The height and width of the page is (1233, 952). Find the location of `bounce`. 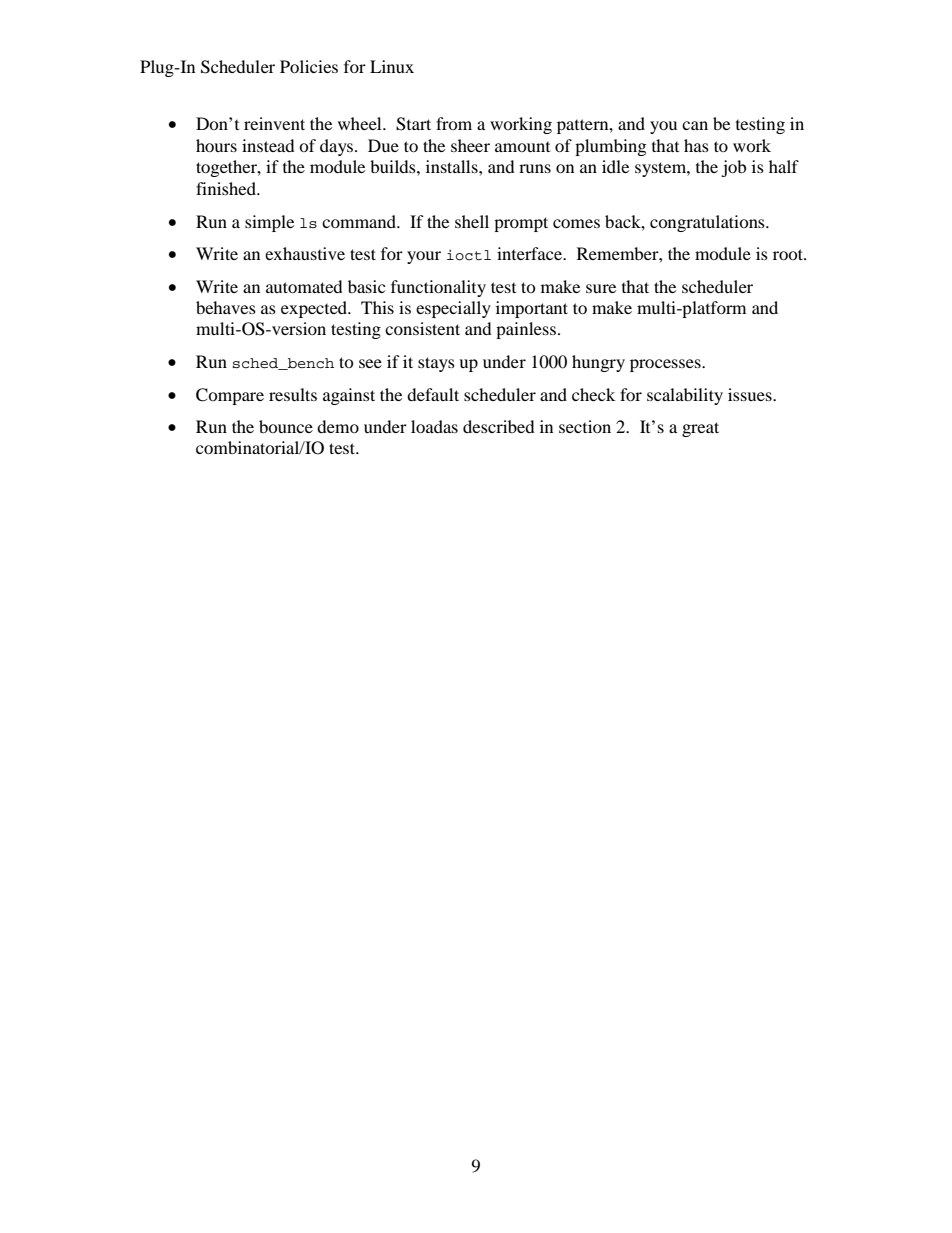

bounce is located at coordinates (286, 426).
